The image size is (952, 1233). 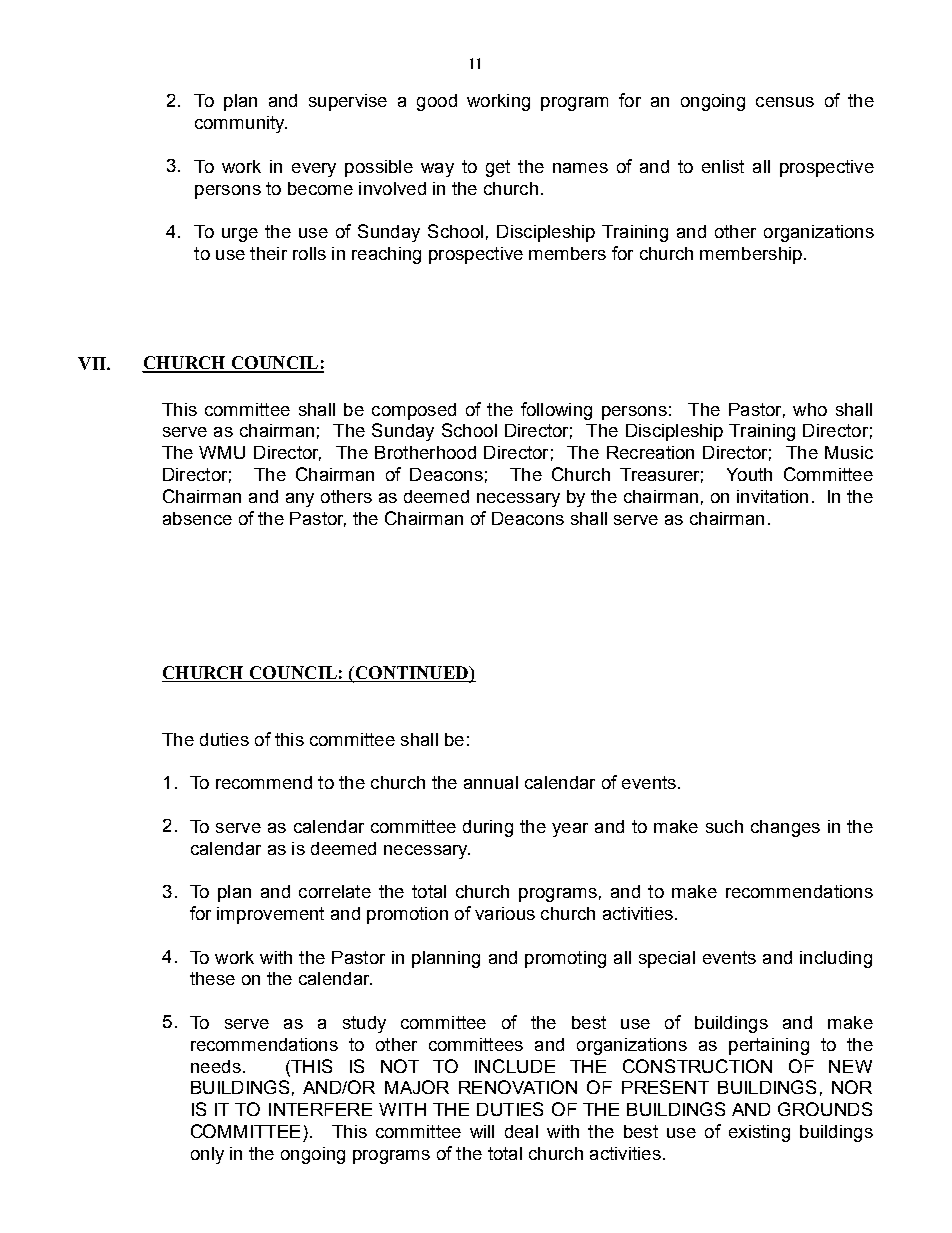 What do you see at coordinates (482, 1131) in the page?
I see `will` at bounding box center [482, 1131].
